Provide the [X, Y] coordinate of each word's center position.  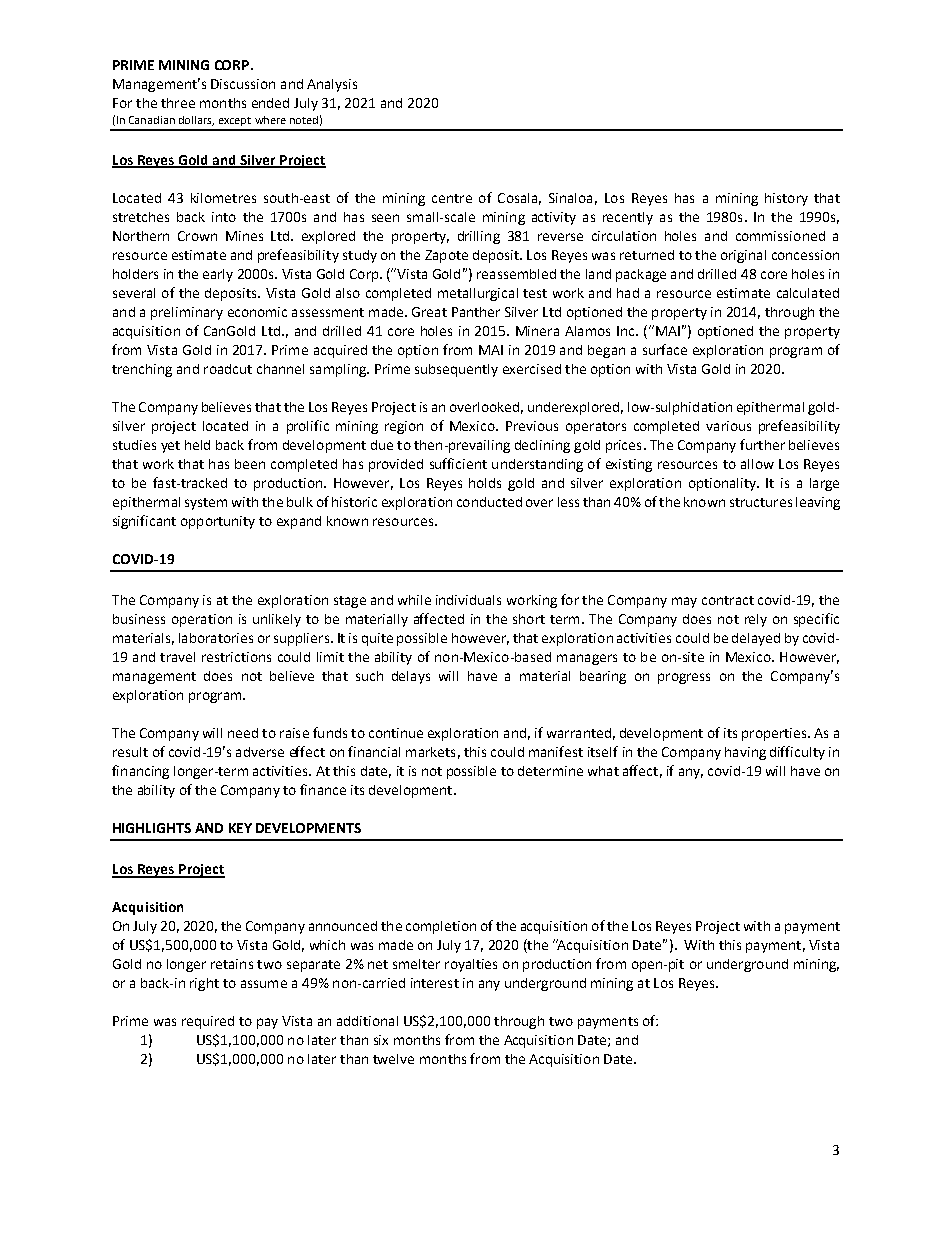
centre [452, 198]
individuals [468, 600]
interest [435, 983]
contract [728, 600]
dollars [196, 121]
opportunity [218, 522]
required [208, 1022]
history [786, 199]
